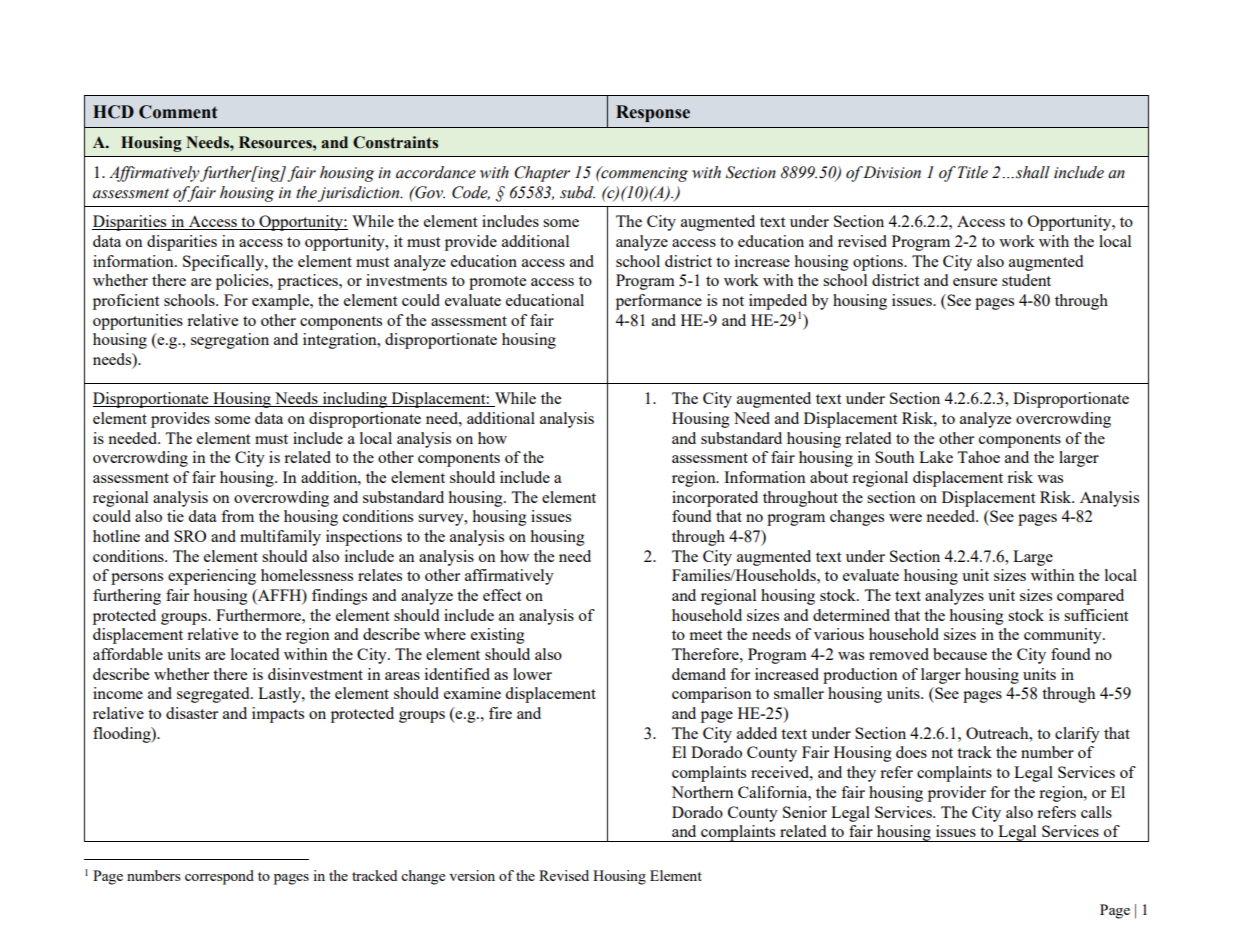  Describe the element at coordinates (653, 113) in the screenshot. I see `Response` at that location.
